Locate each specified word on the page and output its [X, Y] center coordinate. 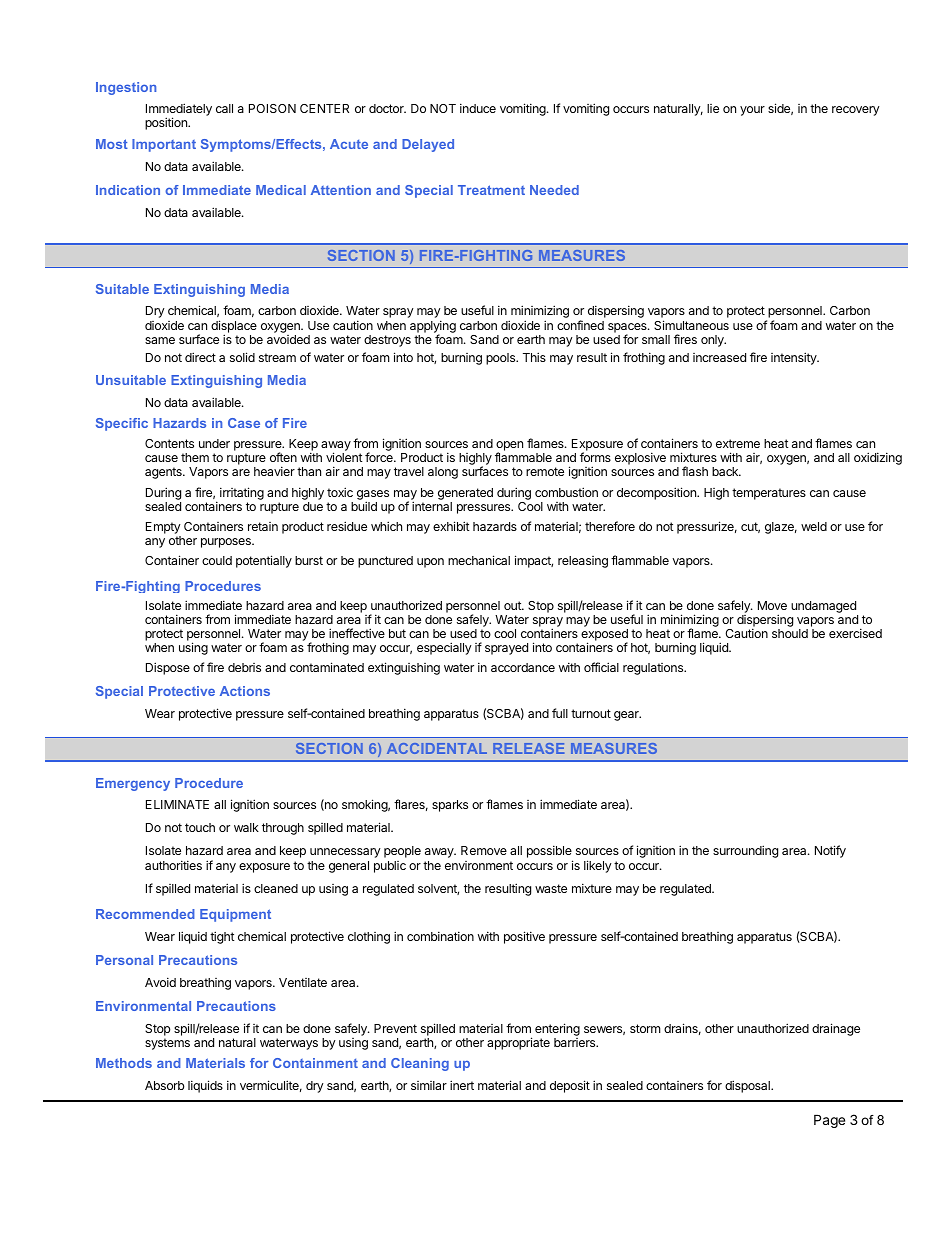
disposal [748, 1086]
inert [462, 1085]
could [217, 560]
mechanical [479, 560]
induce [478, 108]
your [752, 111]
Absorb [165, 1085]
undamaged [823, 607]
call [224, 108]
